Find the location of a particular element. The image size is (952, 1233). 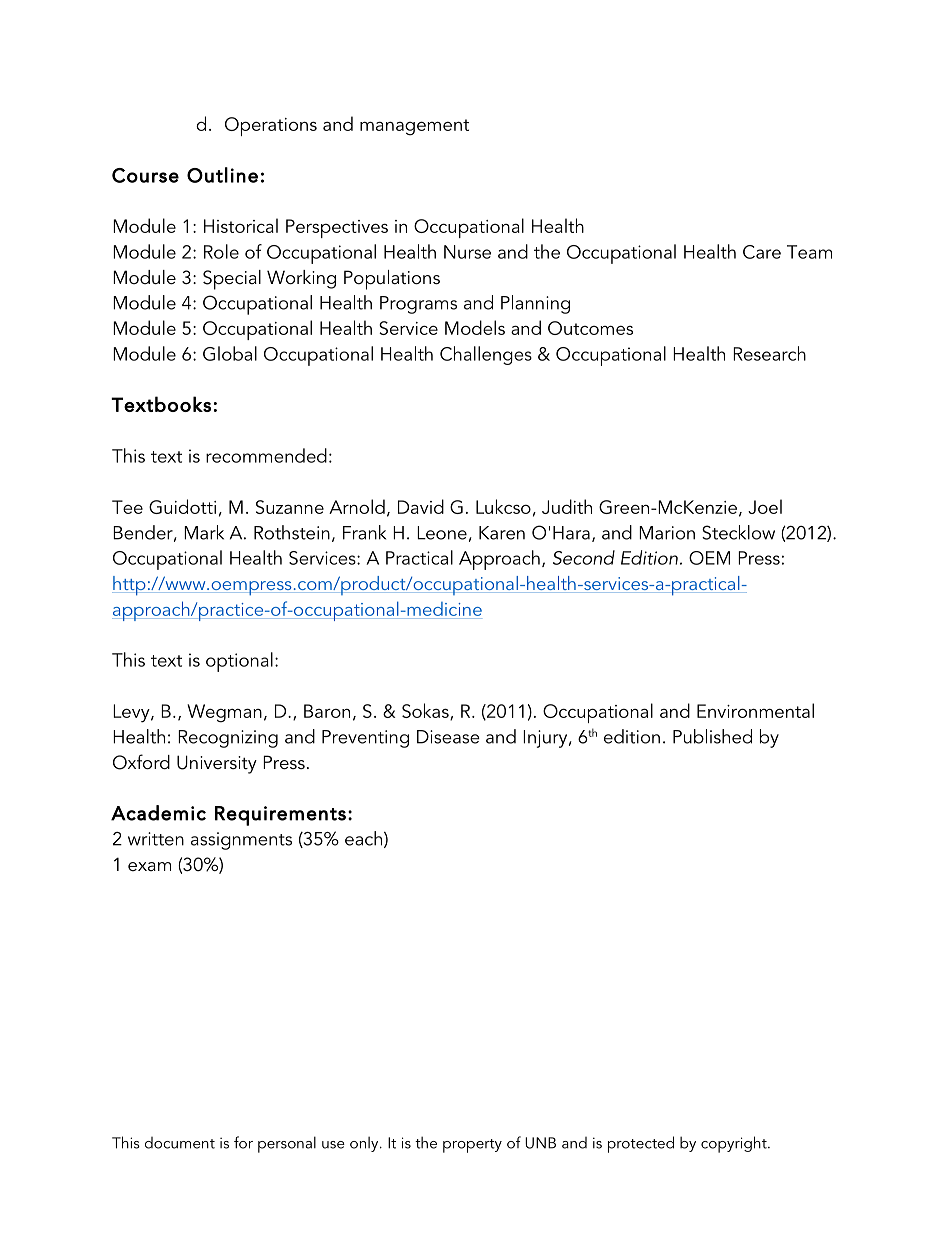

management is located at coordinates (414, 127).
